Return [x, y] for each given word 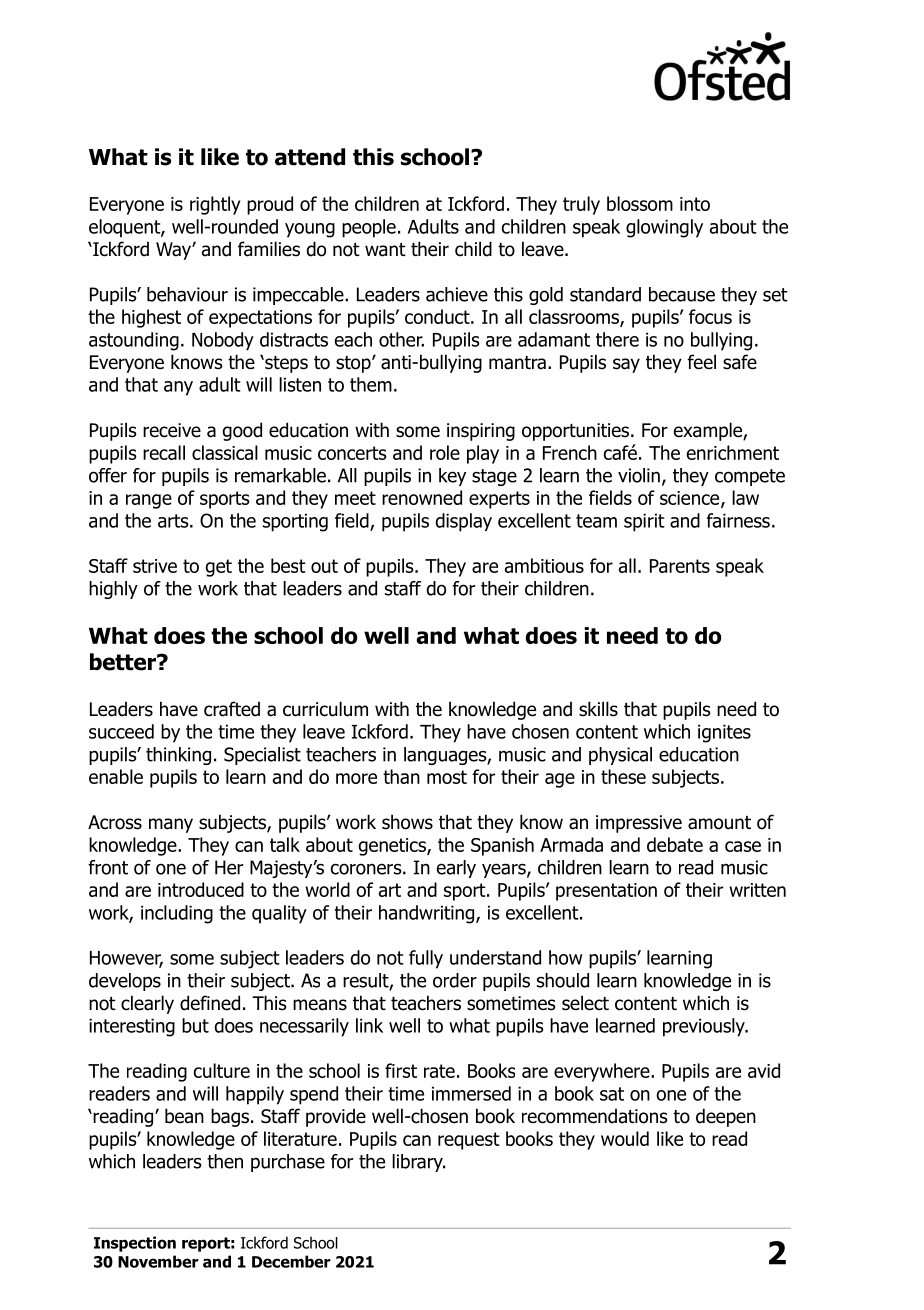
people [369, 228]
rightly [215, 205]
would [625, 1138]
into [695, 204]
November [158, 1261]
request [469, 1141]
